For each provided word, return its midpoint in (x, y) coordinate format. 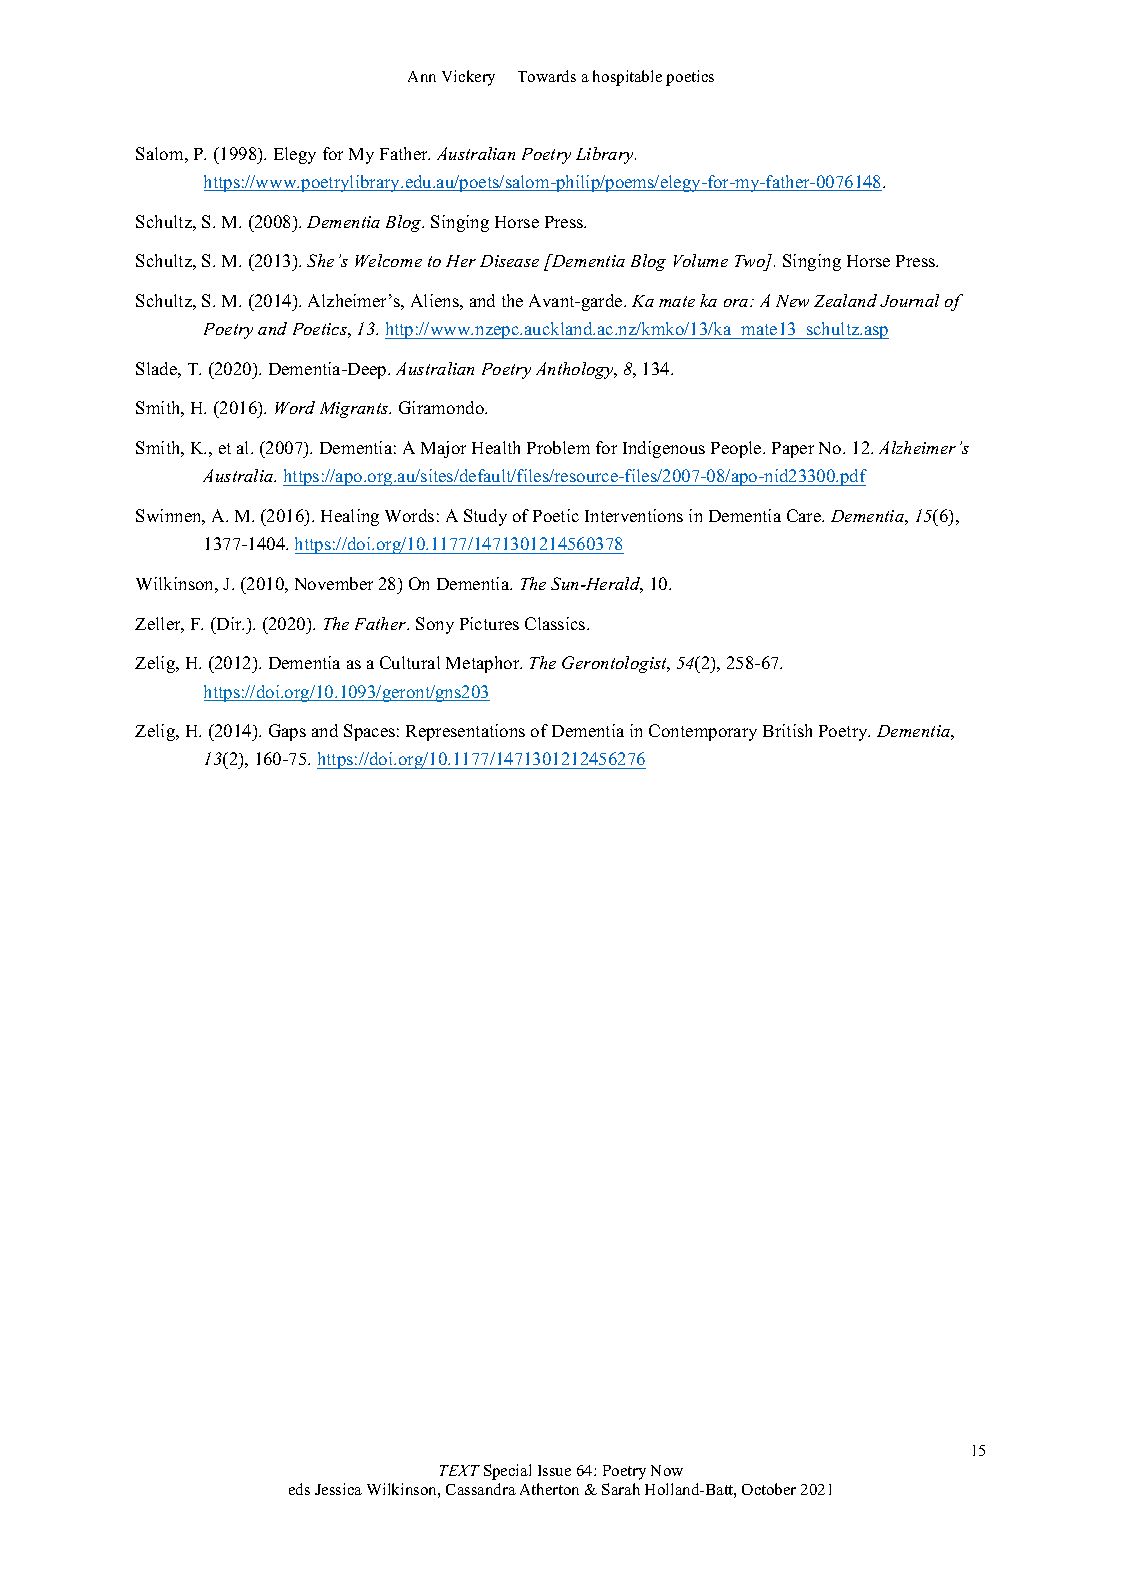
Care (805, 515)
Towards (547, 76)
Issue (554, 1470)
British (787, 730)
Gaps (287, 732)
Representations (465, 732)
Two (751, 262)
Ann (422, 76)
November (334, 583)
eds (299, 1489)
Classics (556, 623)
